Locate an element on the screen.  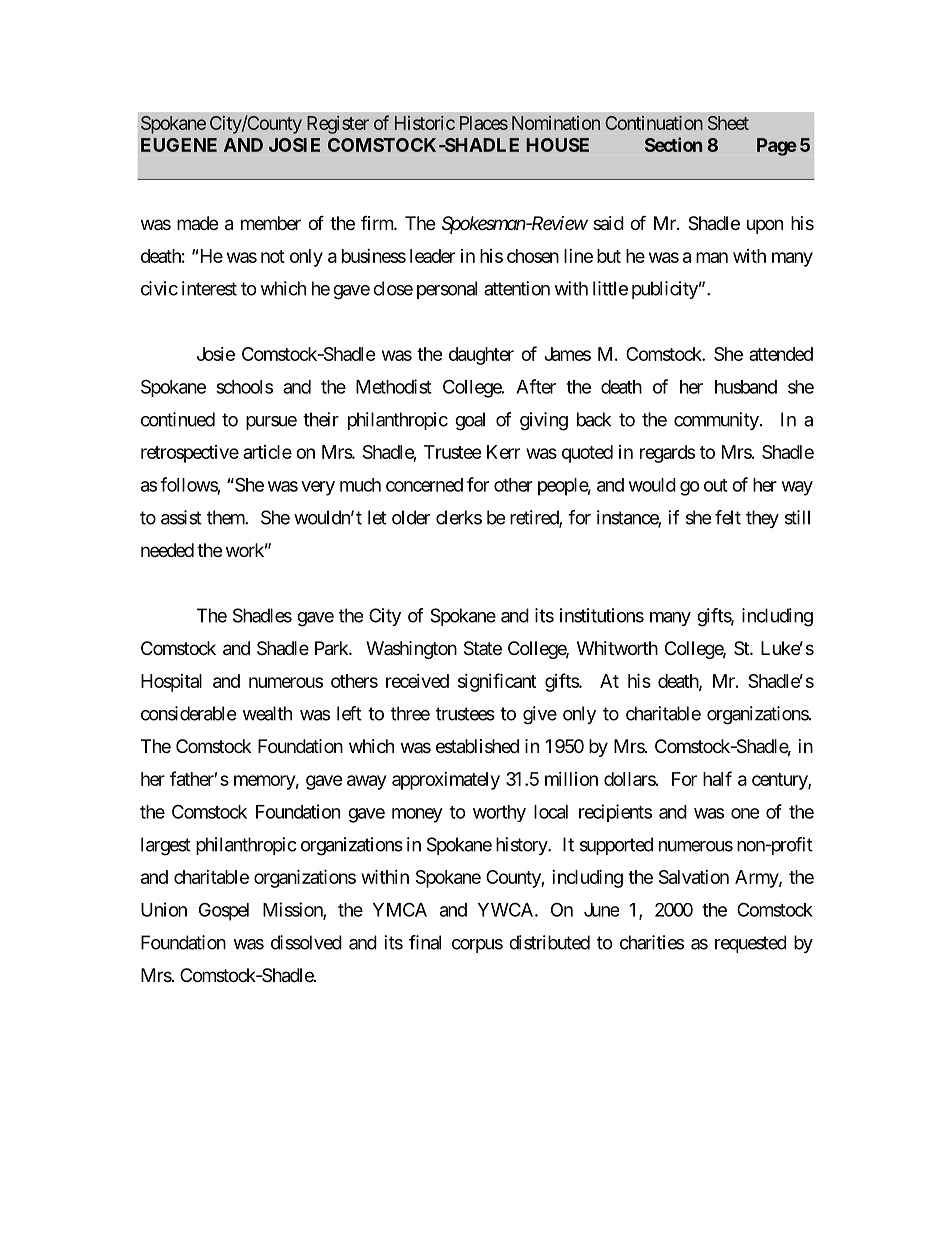
Gospel is located at coordinates (224, 911).
